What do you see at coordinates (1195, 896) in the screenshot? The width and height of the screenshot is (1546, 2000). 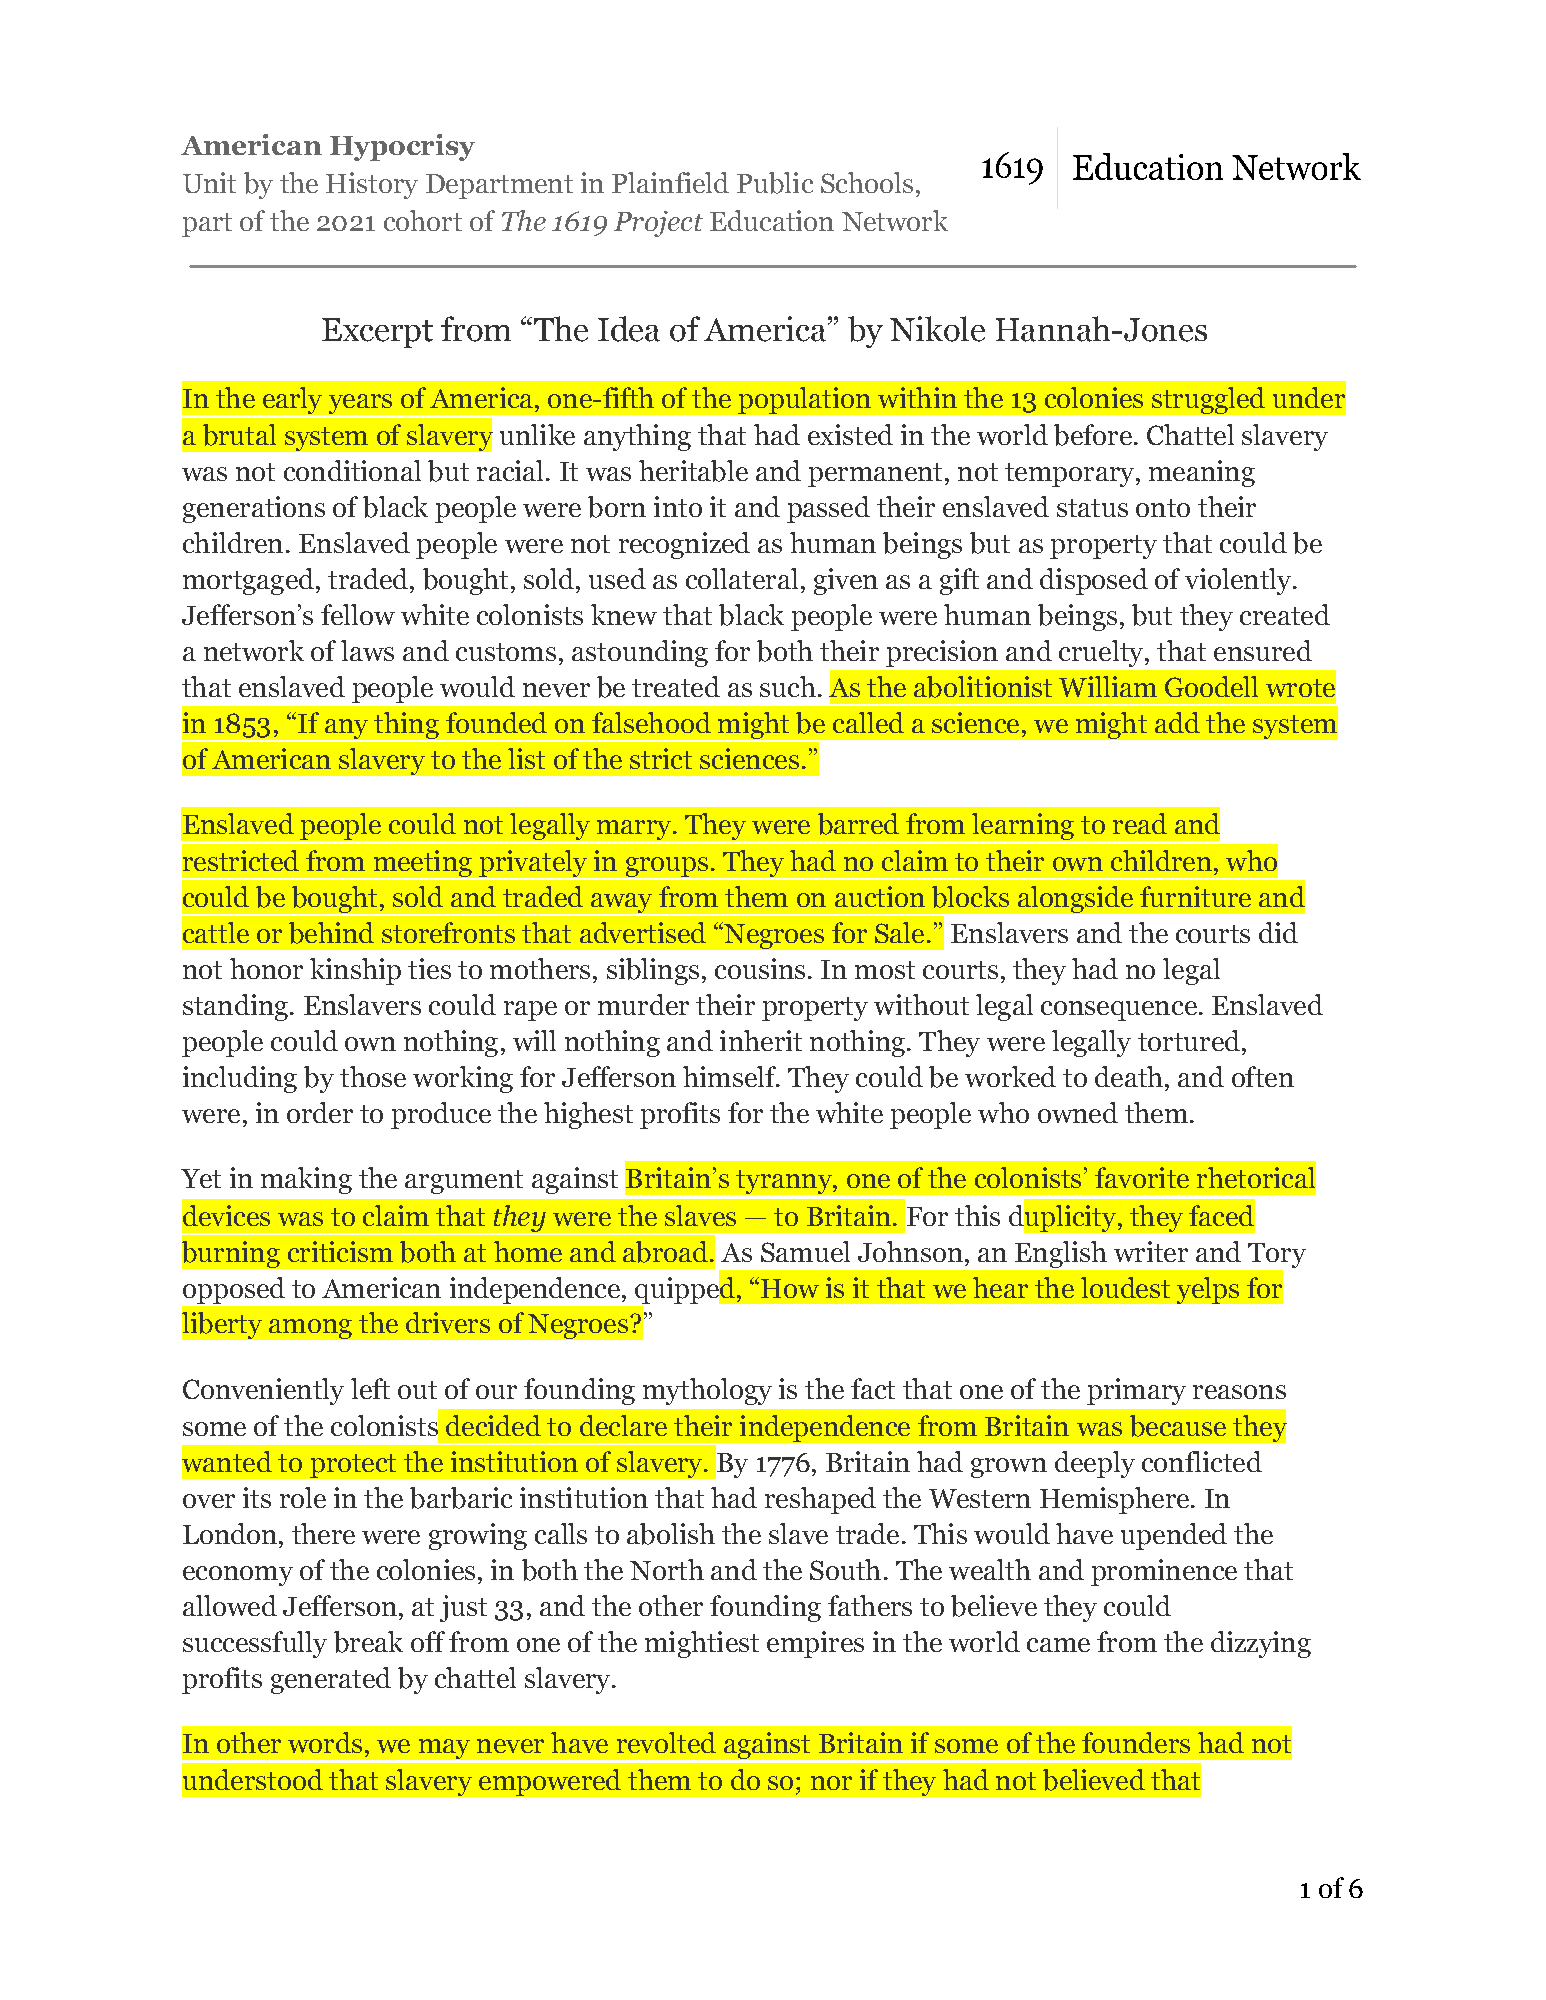 I see `furniture` at bounding box center [1195, 896].
